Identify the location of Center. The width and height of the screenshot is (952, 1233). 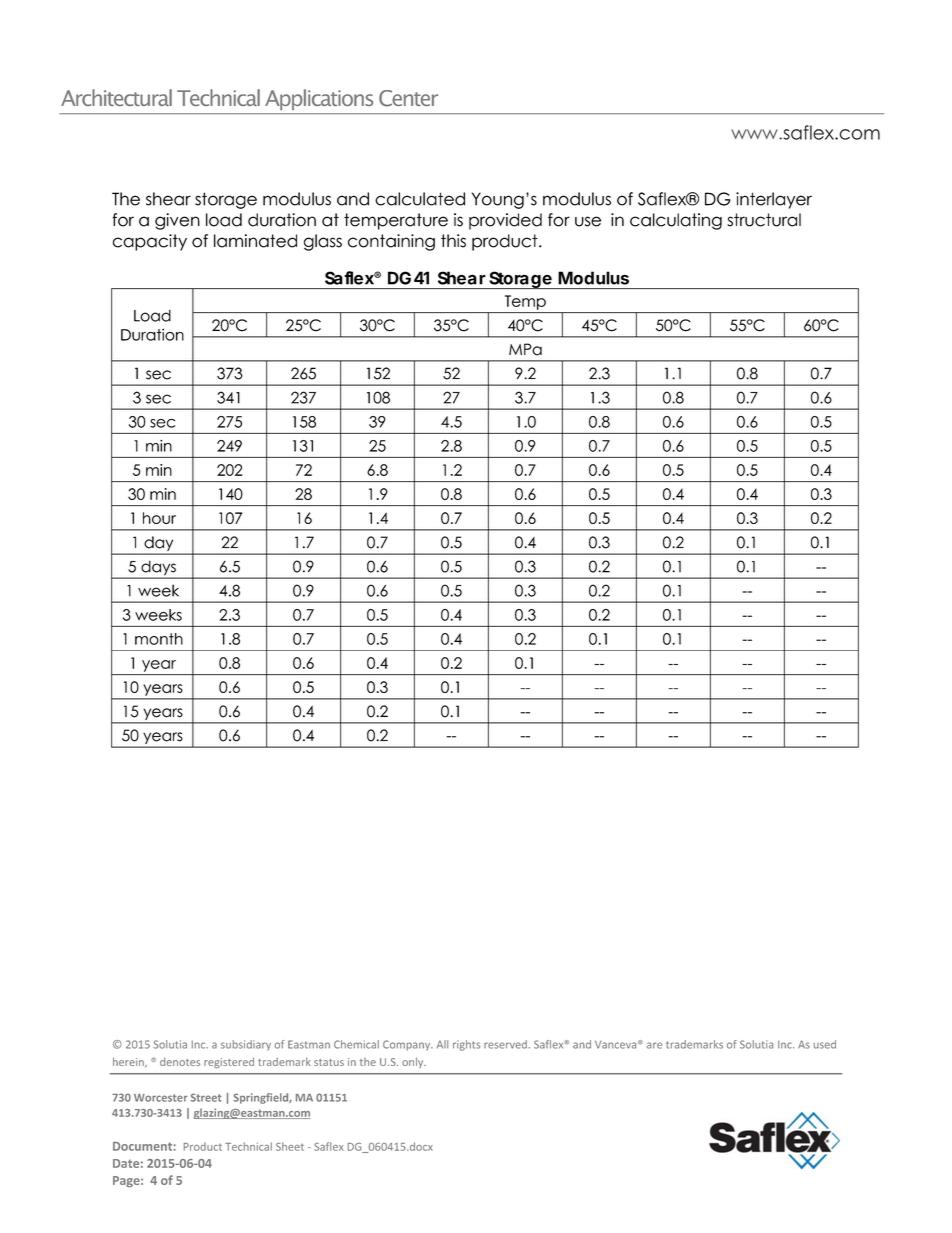
(408, 98).
